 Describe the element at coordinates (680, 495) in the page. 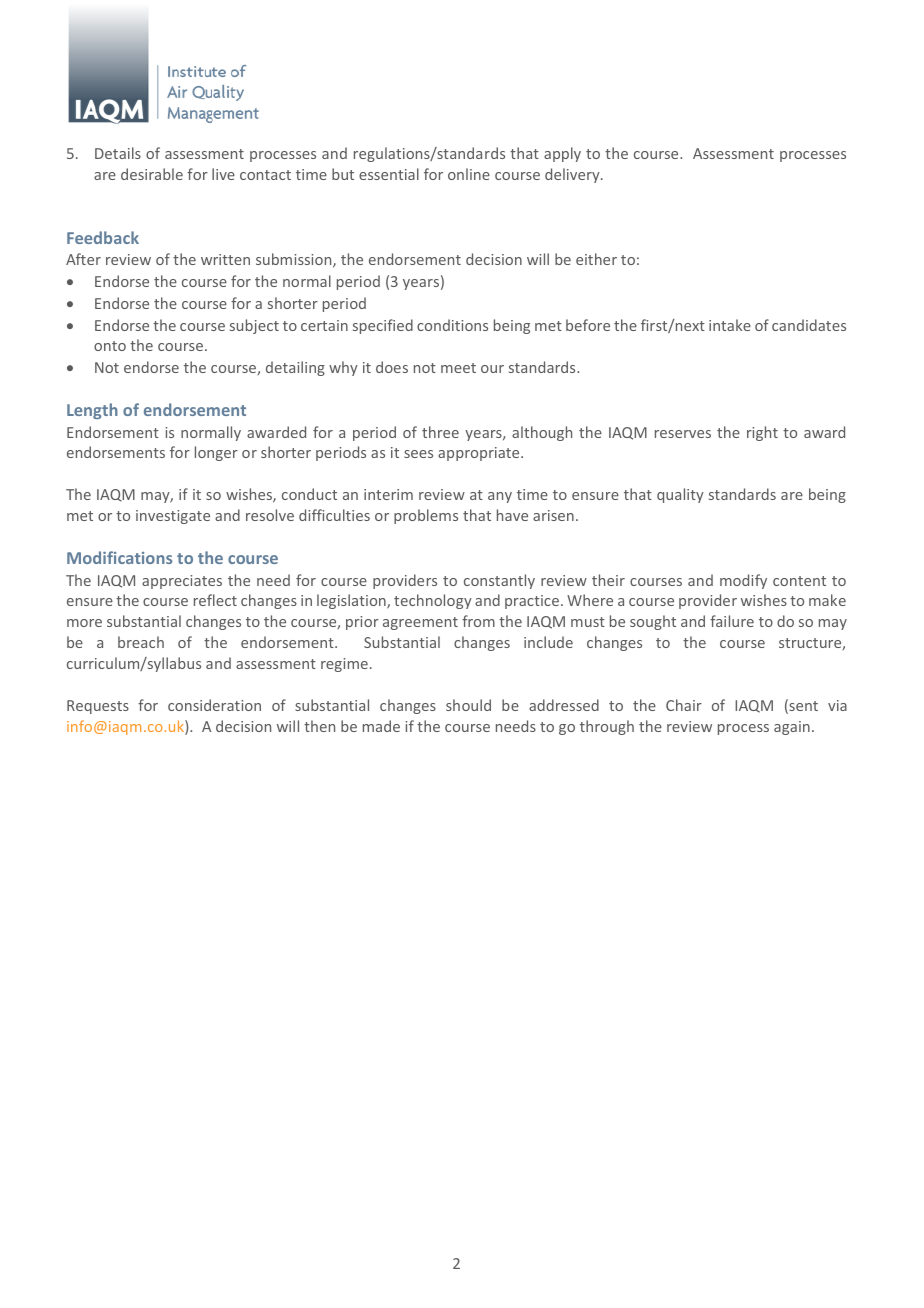

I see `quality` at that location.
